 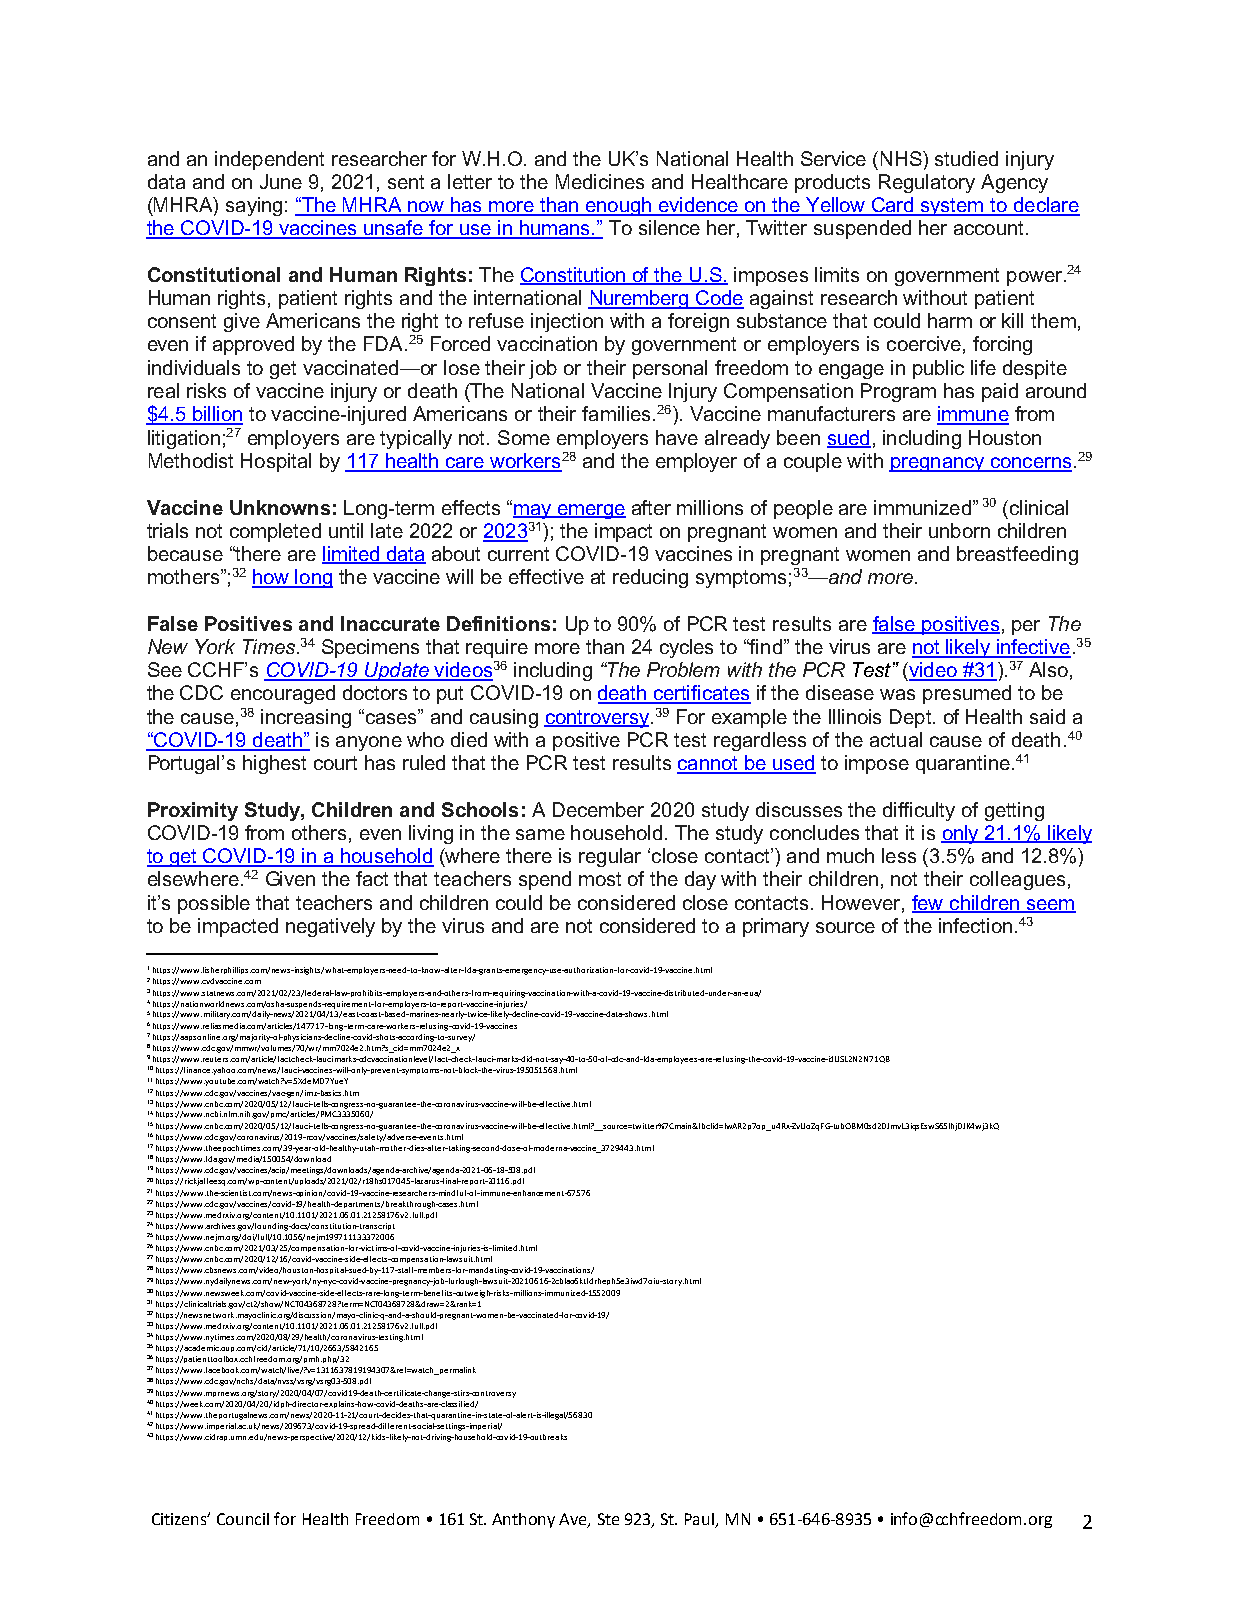 What do you see at coordinates (243, 1519) in the screenshot?
I see `Council` at bounding box center [243, 1519].
